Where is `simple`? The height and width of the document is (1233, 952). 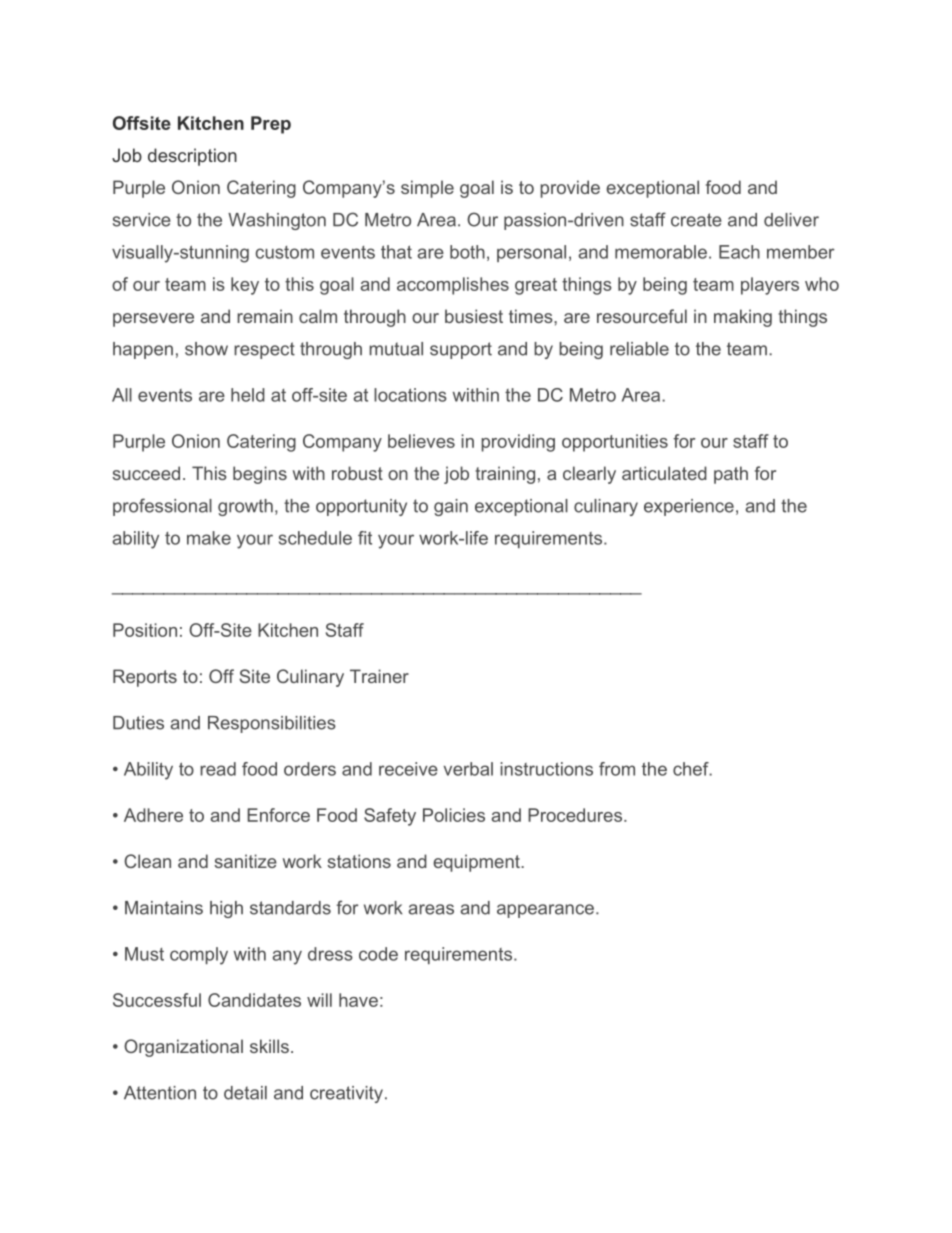
simple is located at coordinates (427, 189).
